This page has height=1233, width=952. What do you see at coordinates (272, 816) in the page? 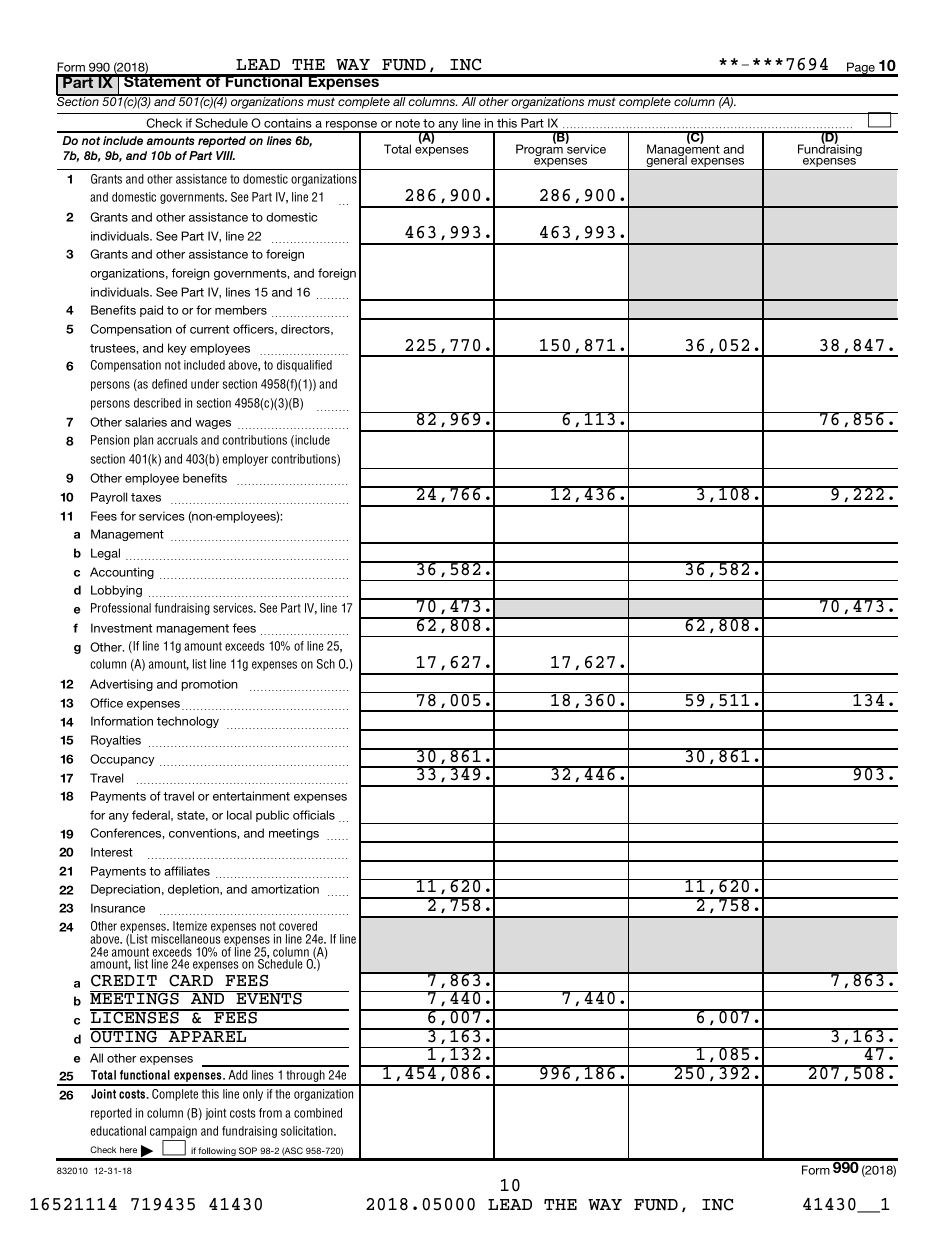
I see `public` at bounding box center [272, 816].
